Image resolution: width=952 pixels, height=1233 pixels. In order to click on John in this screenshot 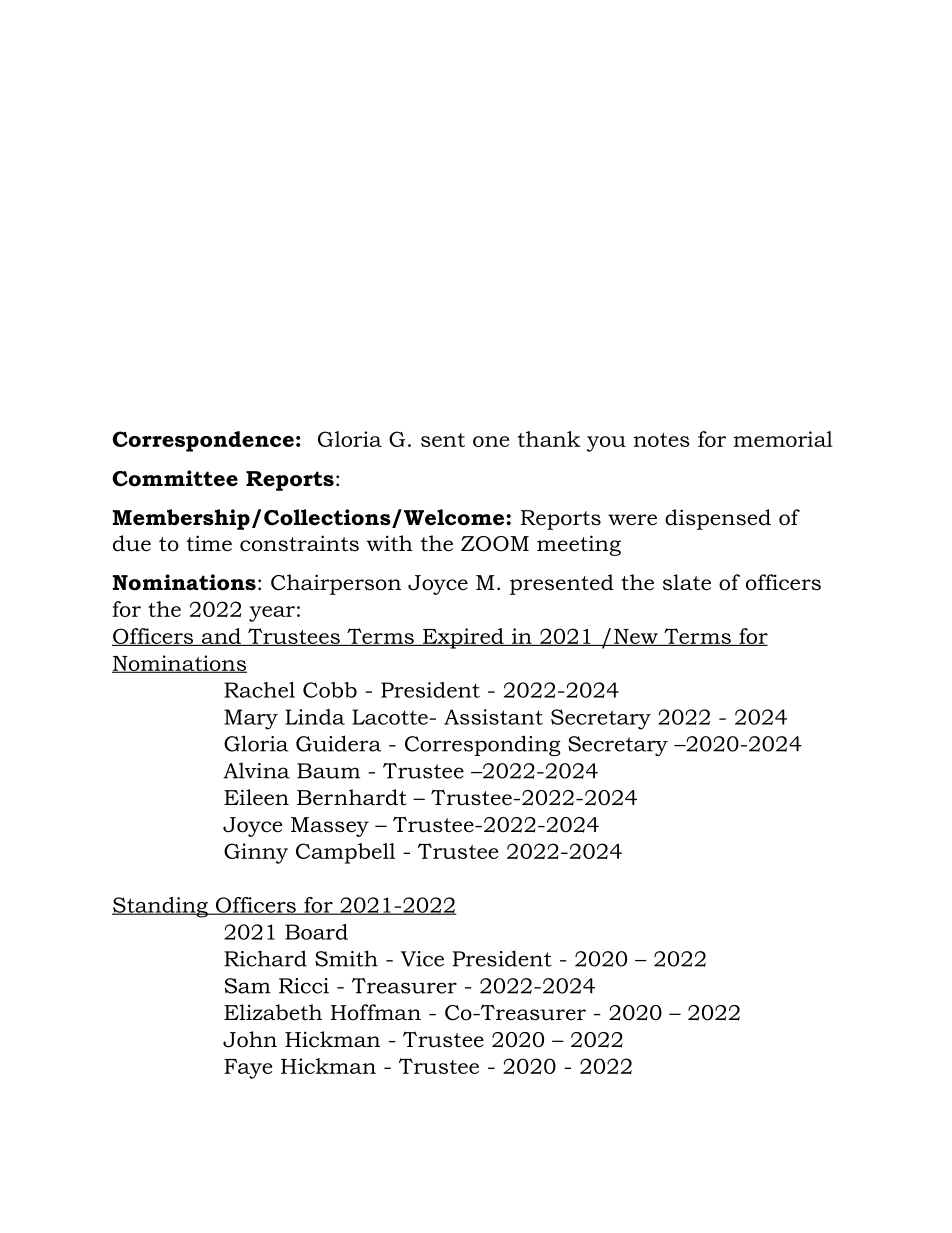, I will do `click(250, 1039)`.
